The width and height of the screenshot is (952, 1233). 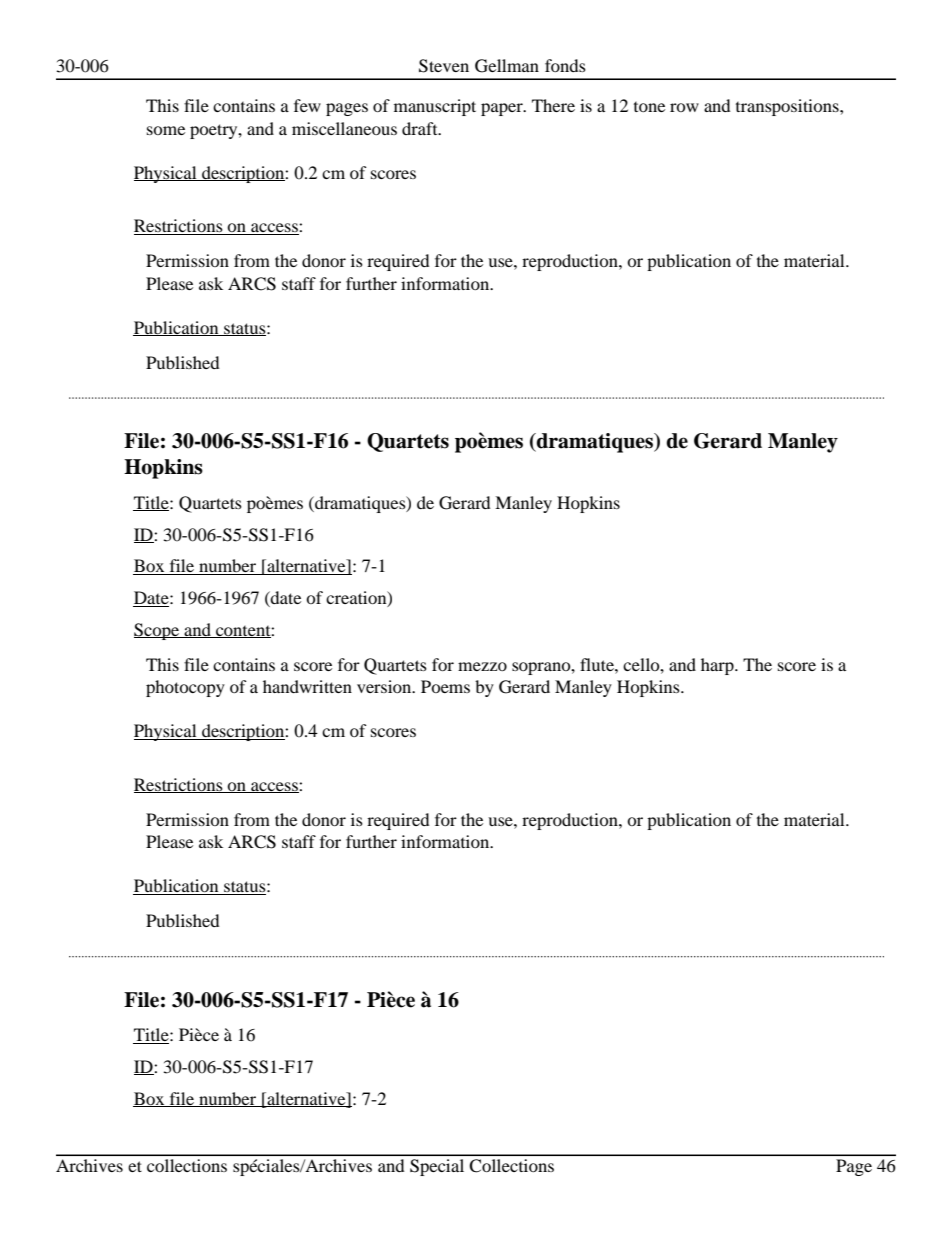 I want to click on miscellaneous, so click(x=344, y=128).
